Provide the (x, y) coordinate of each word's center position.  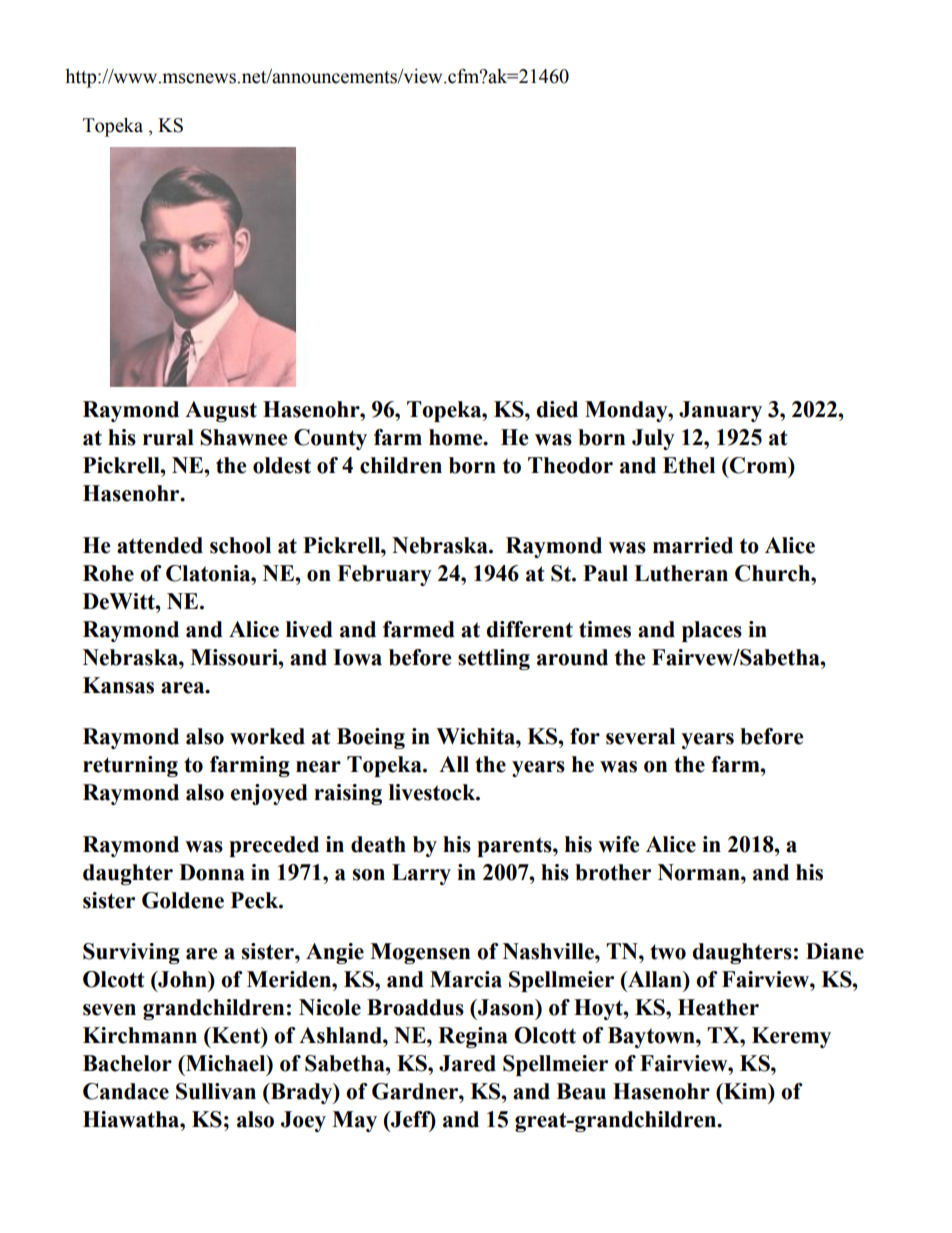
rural (168, 437)
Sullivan (216, 1091)
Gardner (416, 1091)
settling (494, 659)
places (712, 631)
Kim (745, 1091)
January (720, 411)
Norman (700, 872)
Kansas (118, 685)
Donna (212, 872)
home (457, 437)
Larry (421, 874)
